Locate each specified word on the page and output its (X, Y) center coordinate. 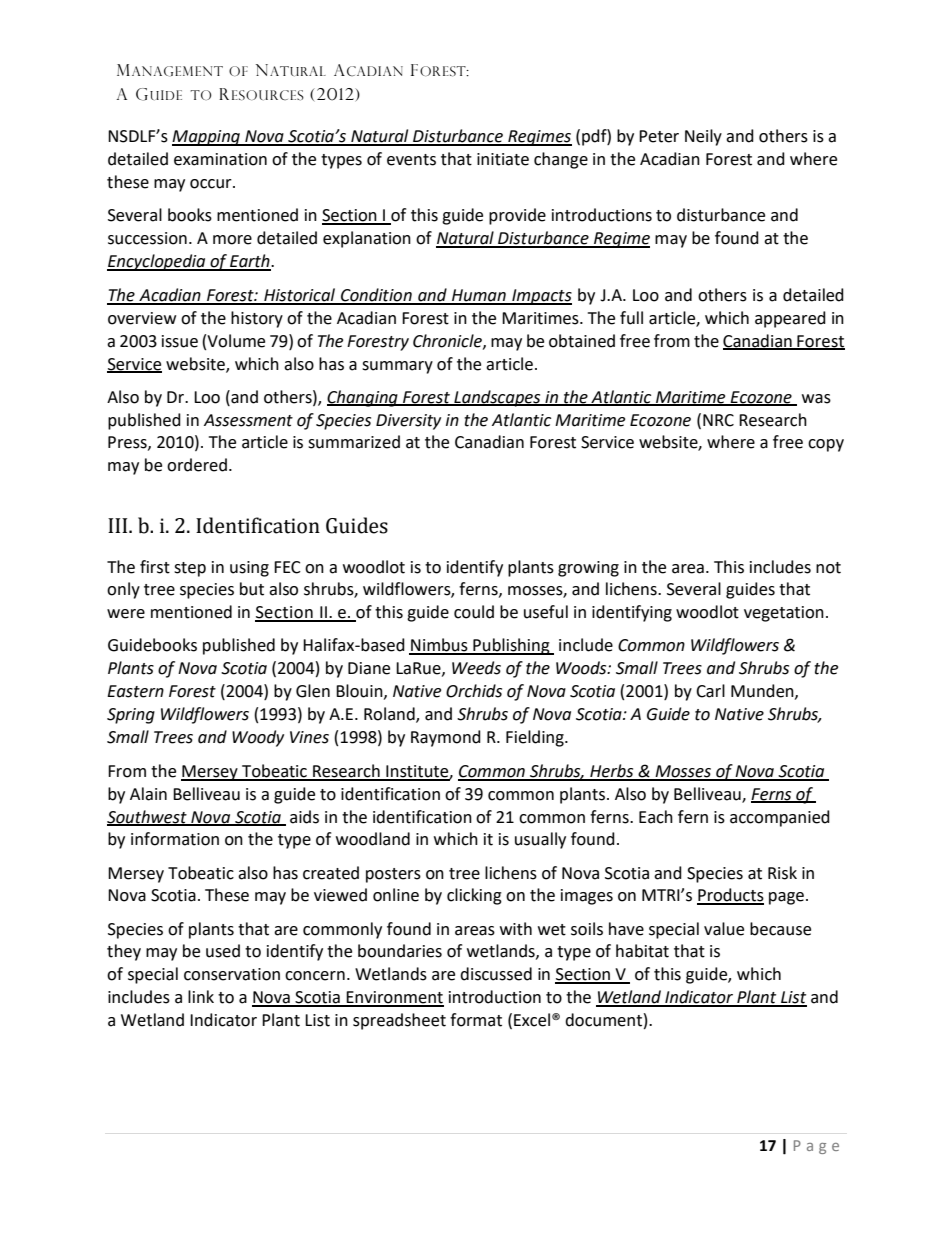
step (190, 569)
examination (220, 159)
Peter (659, 136)
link (201, 996)
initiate (503, 159)
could (474, 612)
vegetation (784, 614)
